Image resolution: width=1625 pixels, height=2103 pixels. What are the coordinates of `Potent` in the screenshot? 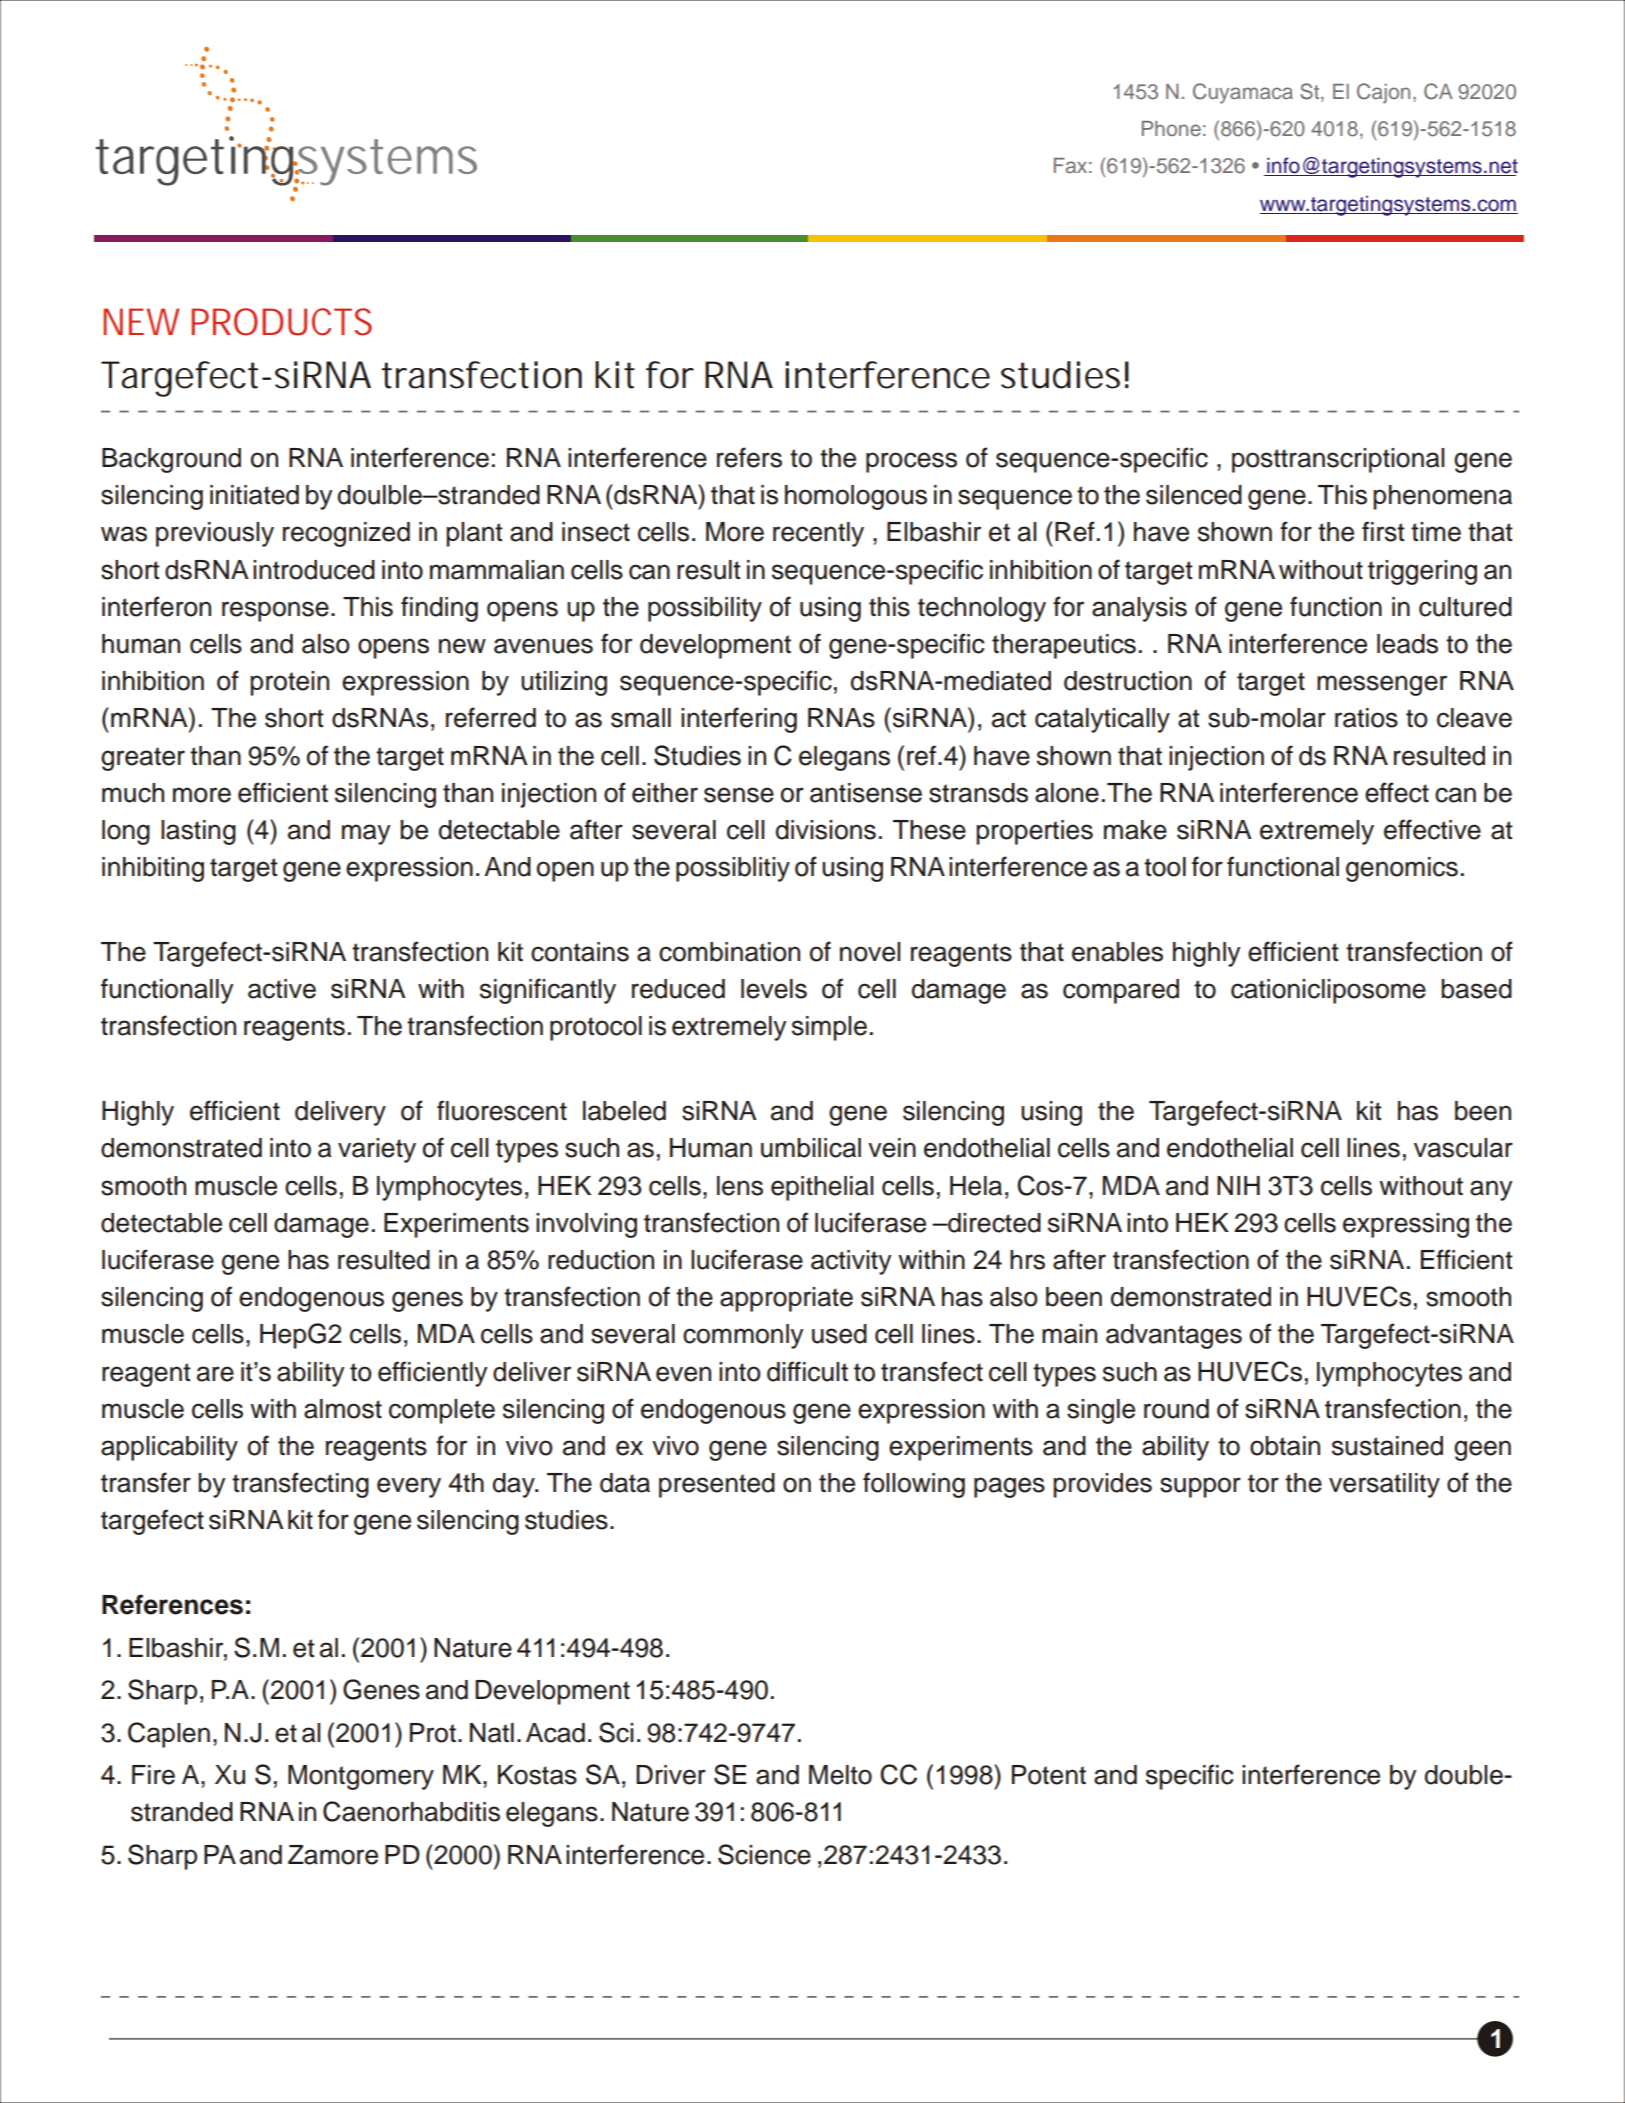 It's located at (1049, 1775).
